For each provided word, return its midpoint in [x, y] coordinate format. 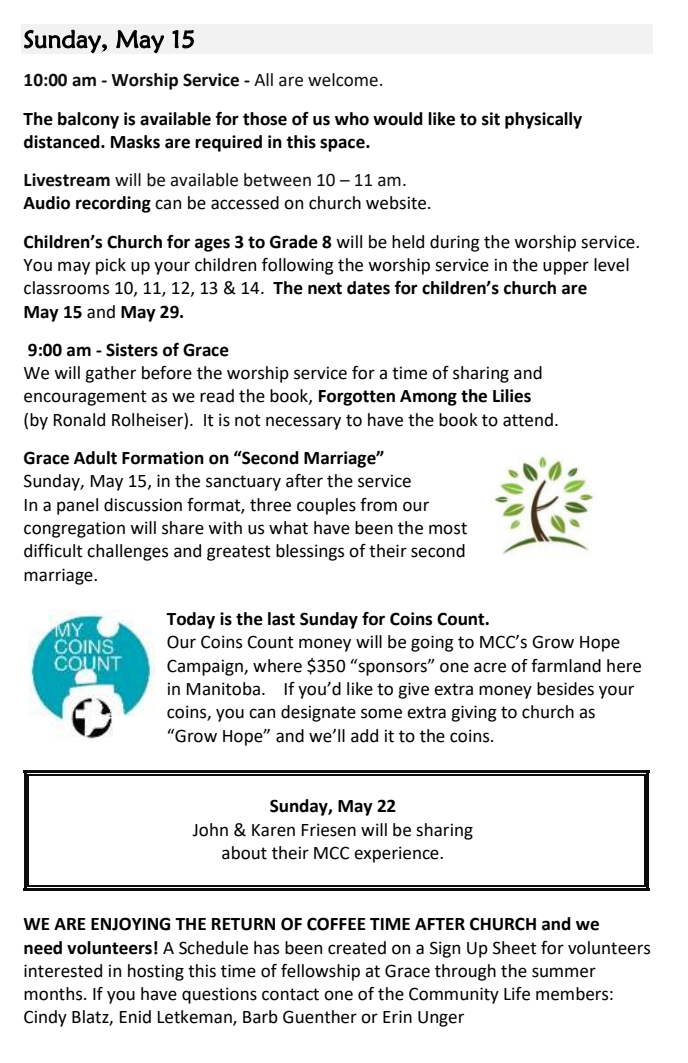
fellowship [320, 972]
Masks [135, 142]
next [325, 288]
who [352, 119]
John [210, 830]
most [448, 528]
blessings [310, 552]
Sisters [132, 350]
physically [543, 120]
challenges [127, 552]
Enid [135, 1017]
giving [474, 713]
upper [566, 268]
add [364, 736]
